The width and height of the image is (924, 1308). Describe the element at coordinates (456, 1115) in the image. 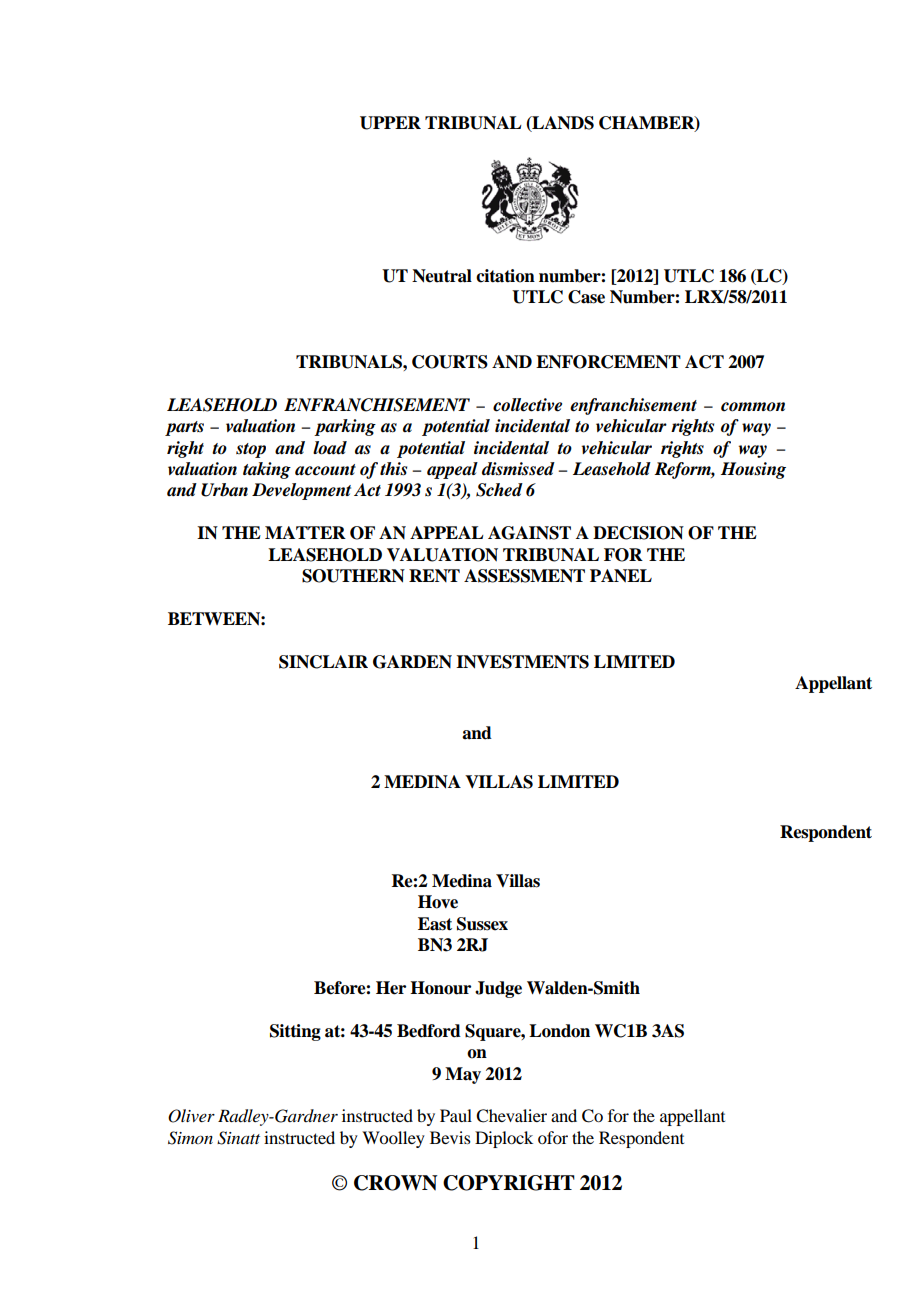

I see `Paul` at that location.
